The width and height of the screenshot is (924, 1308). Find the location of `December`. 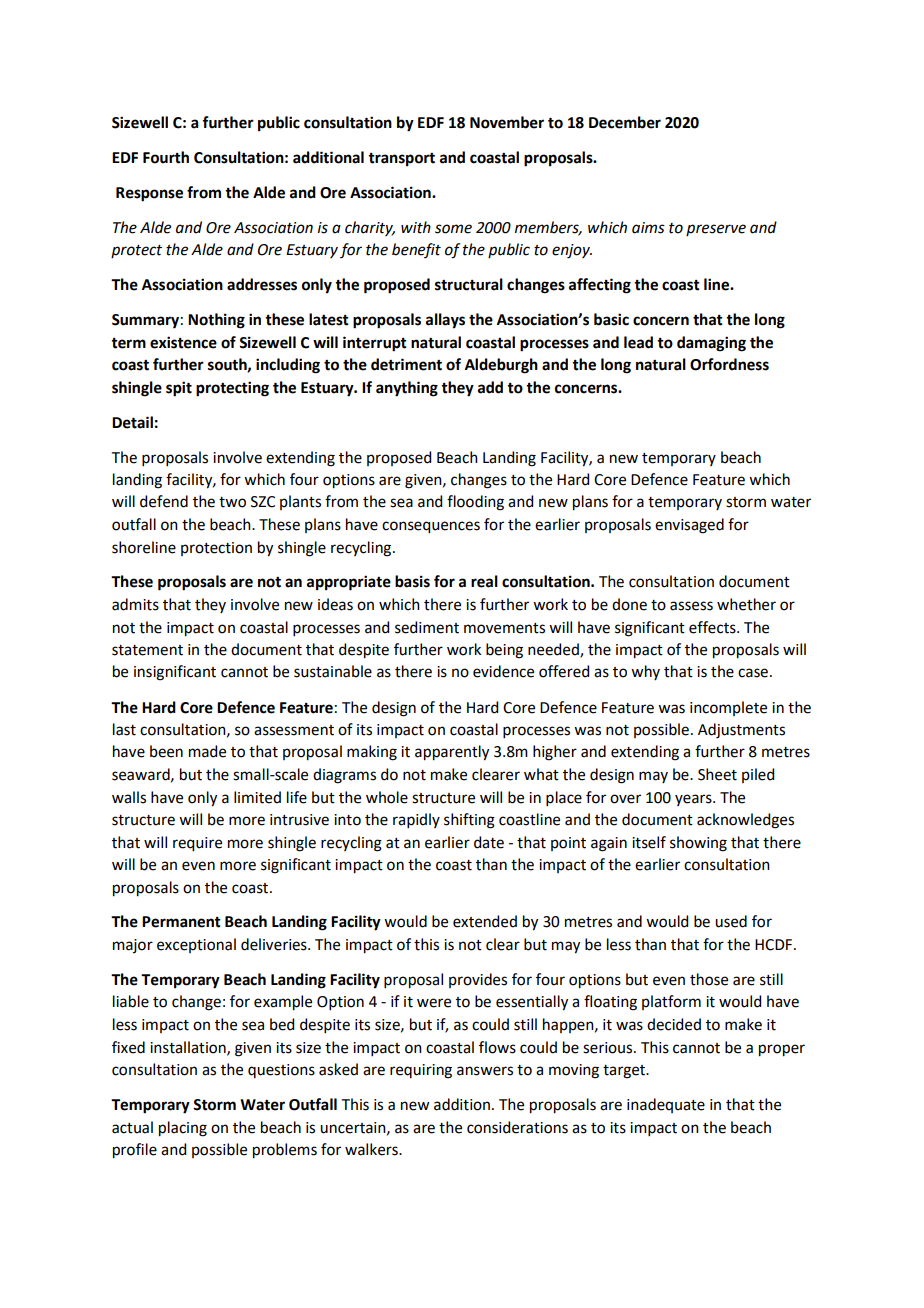

December is located at coordinates (625, 122).
